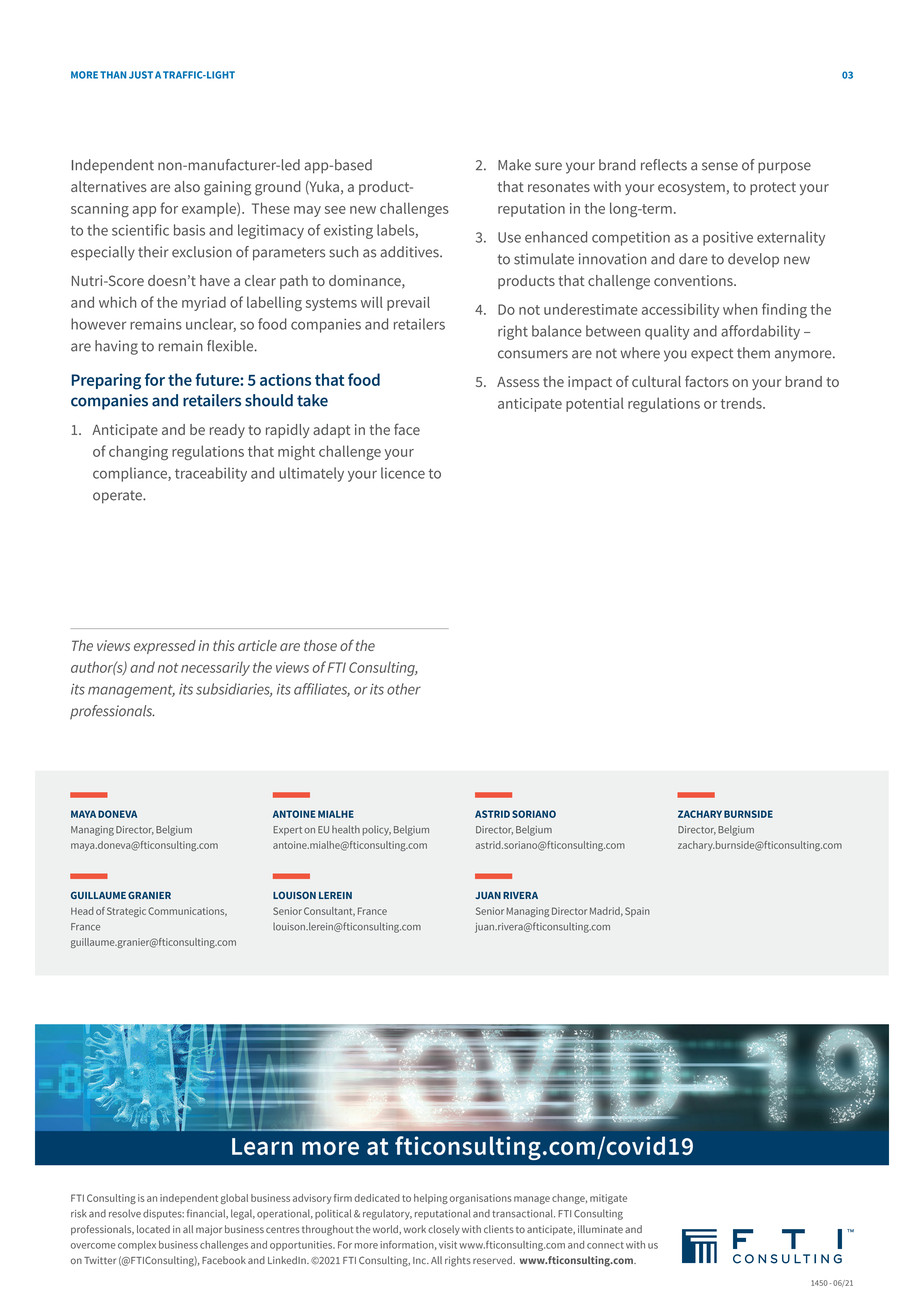 The height and width of the image is (1308, 924). I want to click on sense, so click(720, 166).
